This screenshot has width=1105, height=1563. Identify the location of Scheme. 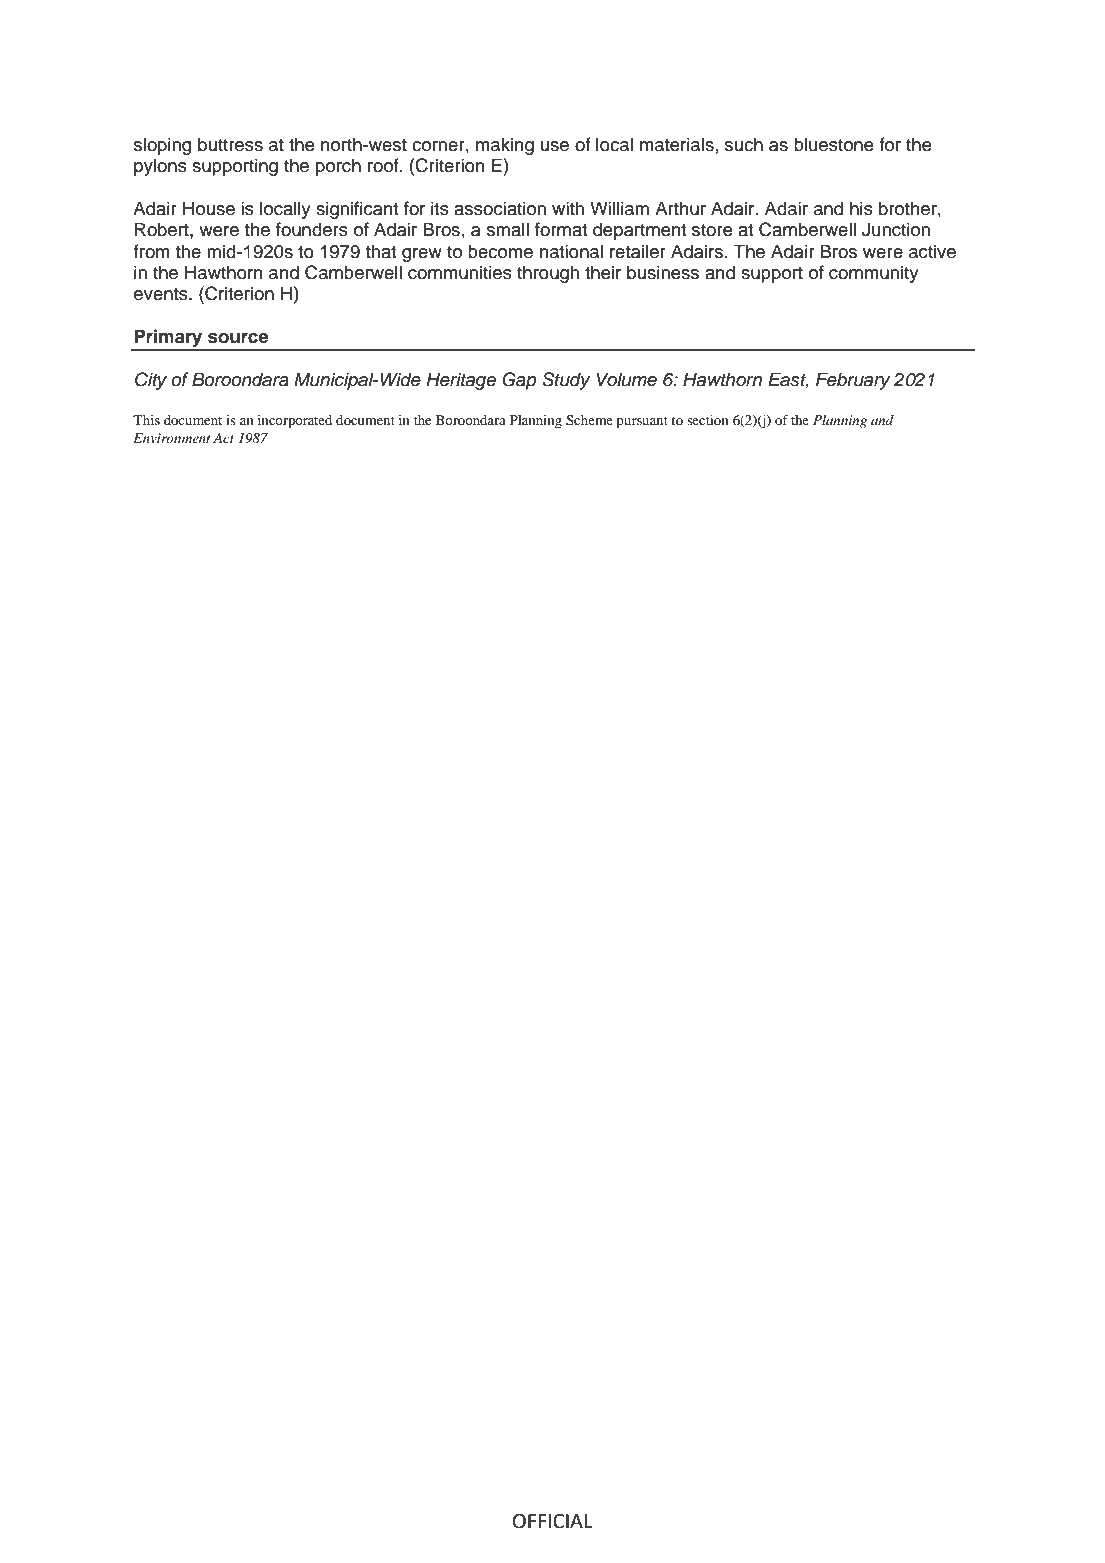
(589, 420).
